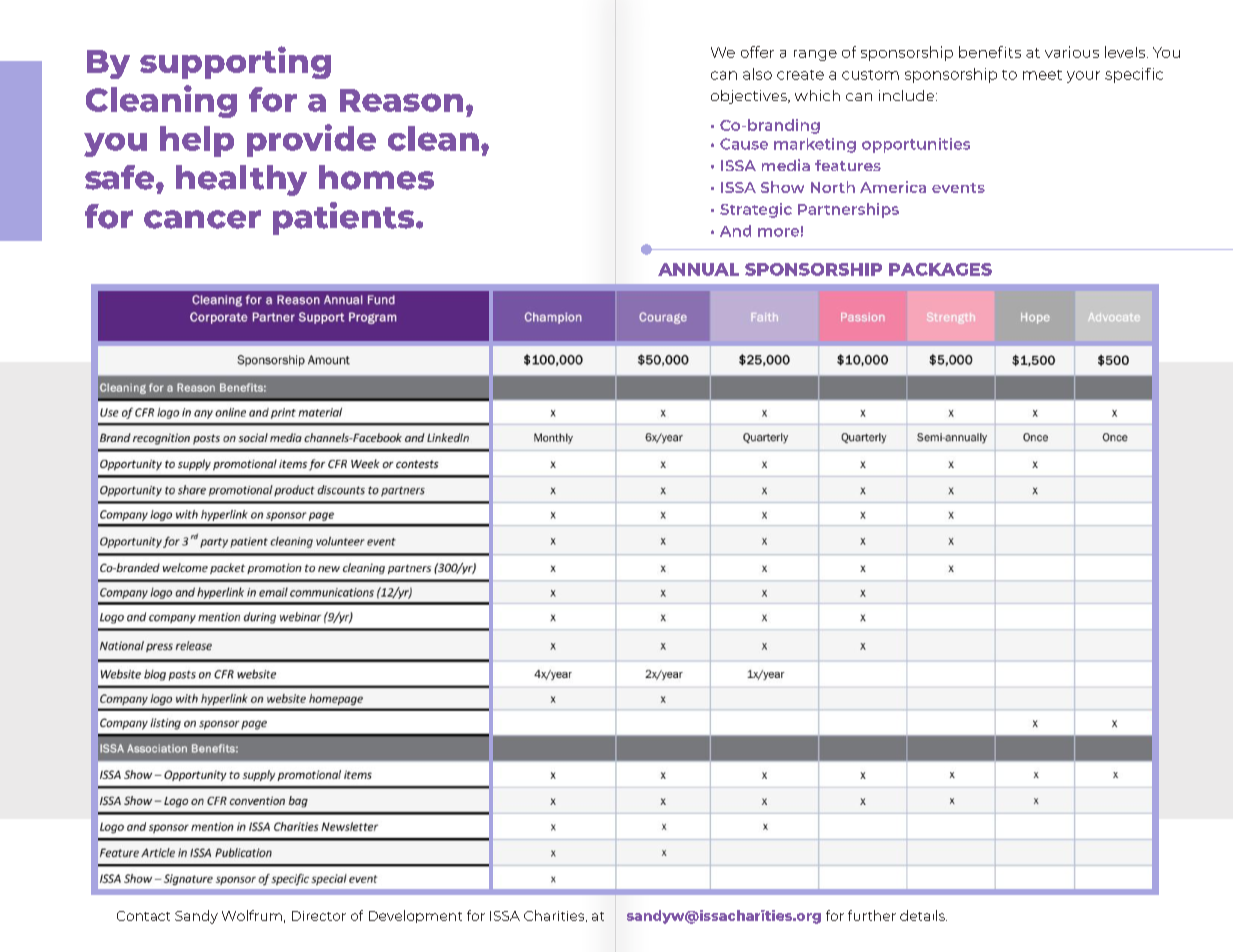  Describe the element at coordinates (319, 916) in the screenshot. I see `Director` at that location.
